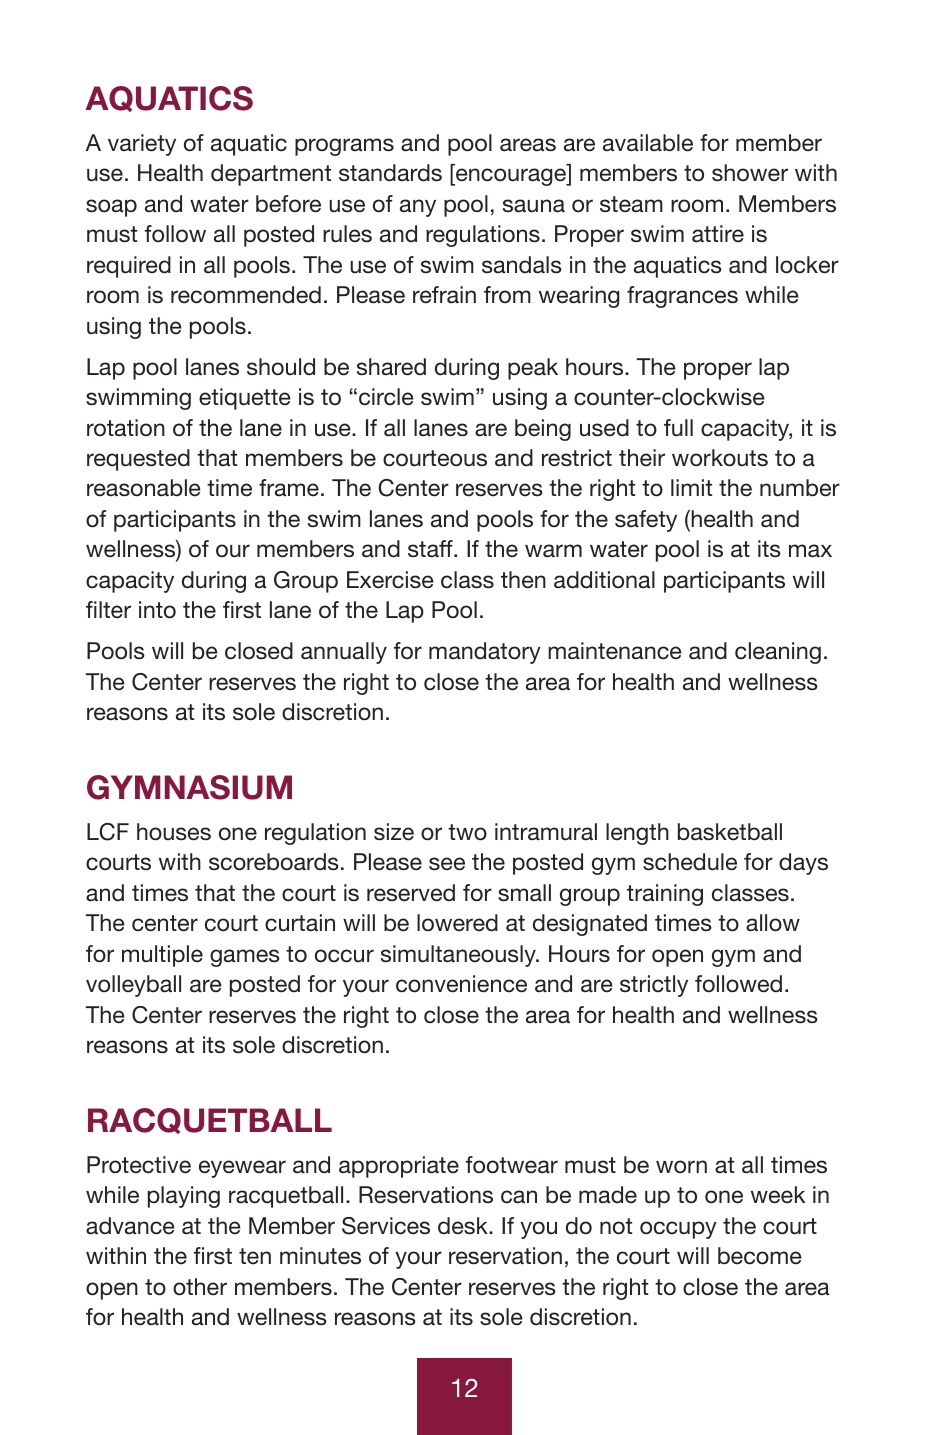 Image resolution: width=929 pixels, height=1435 pixels. What do you see at coordinates (142, 145) in the page?
I see `variety` at bounding box center [142, 145].
